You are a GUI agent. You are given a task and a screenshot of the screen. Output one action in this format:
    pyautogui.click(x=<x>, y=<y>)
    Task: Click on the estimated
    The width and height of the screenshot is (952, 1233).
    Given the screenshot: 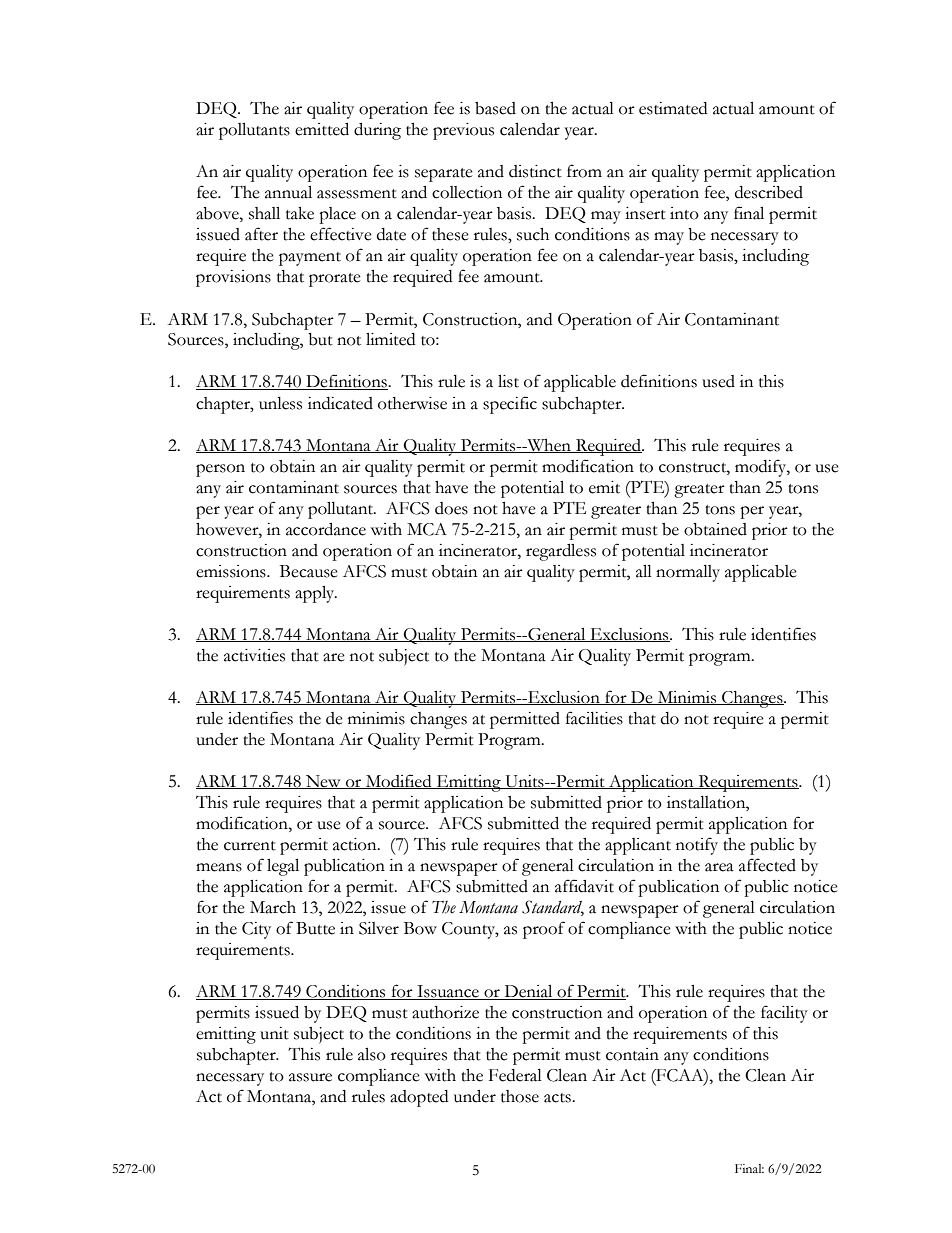 What is the action you would take?
    pyautogui.click(x=673, y=108)
